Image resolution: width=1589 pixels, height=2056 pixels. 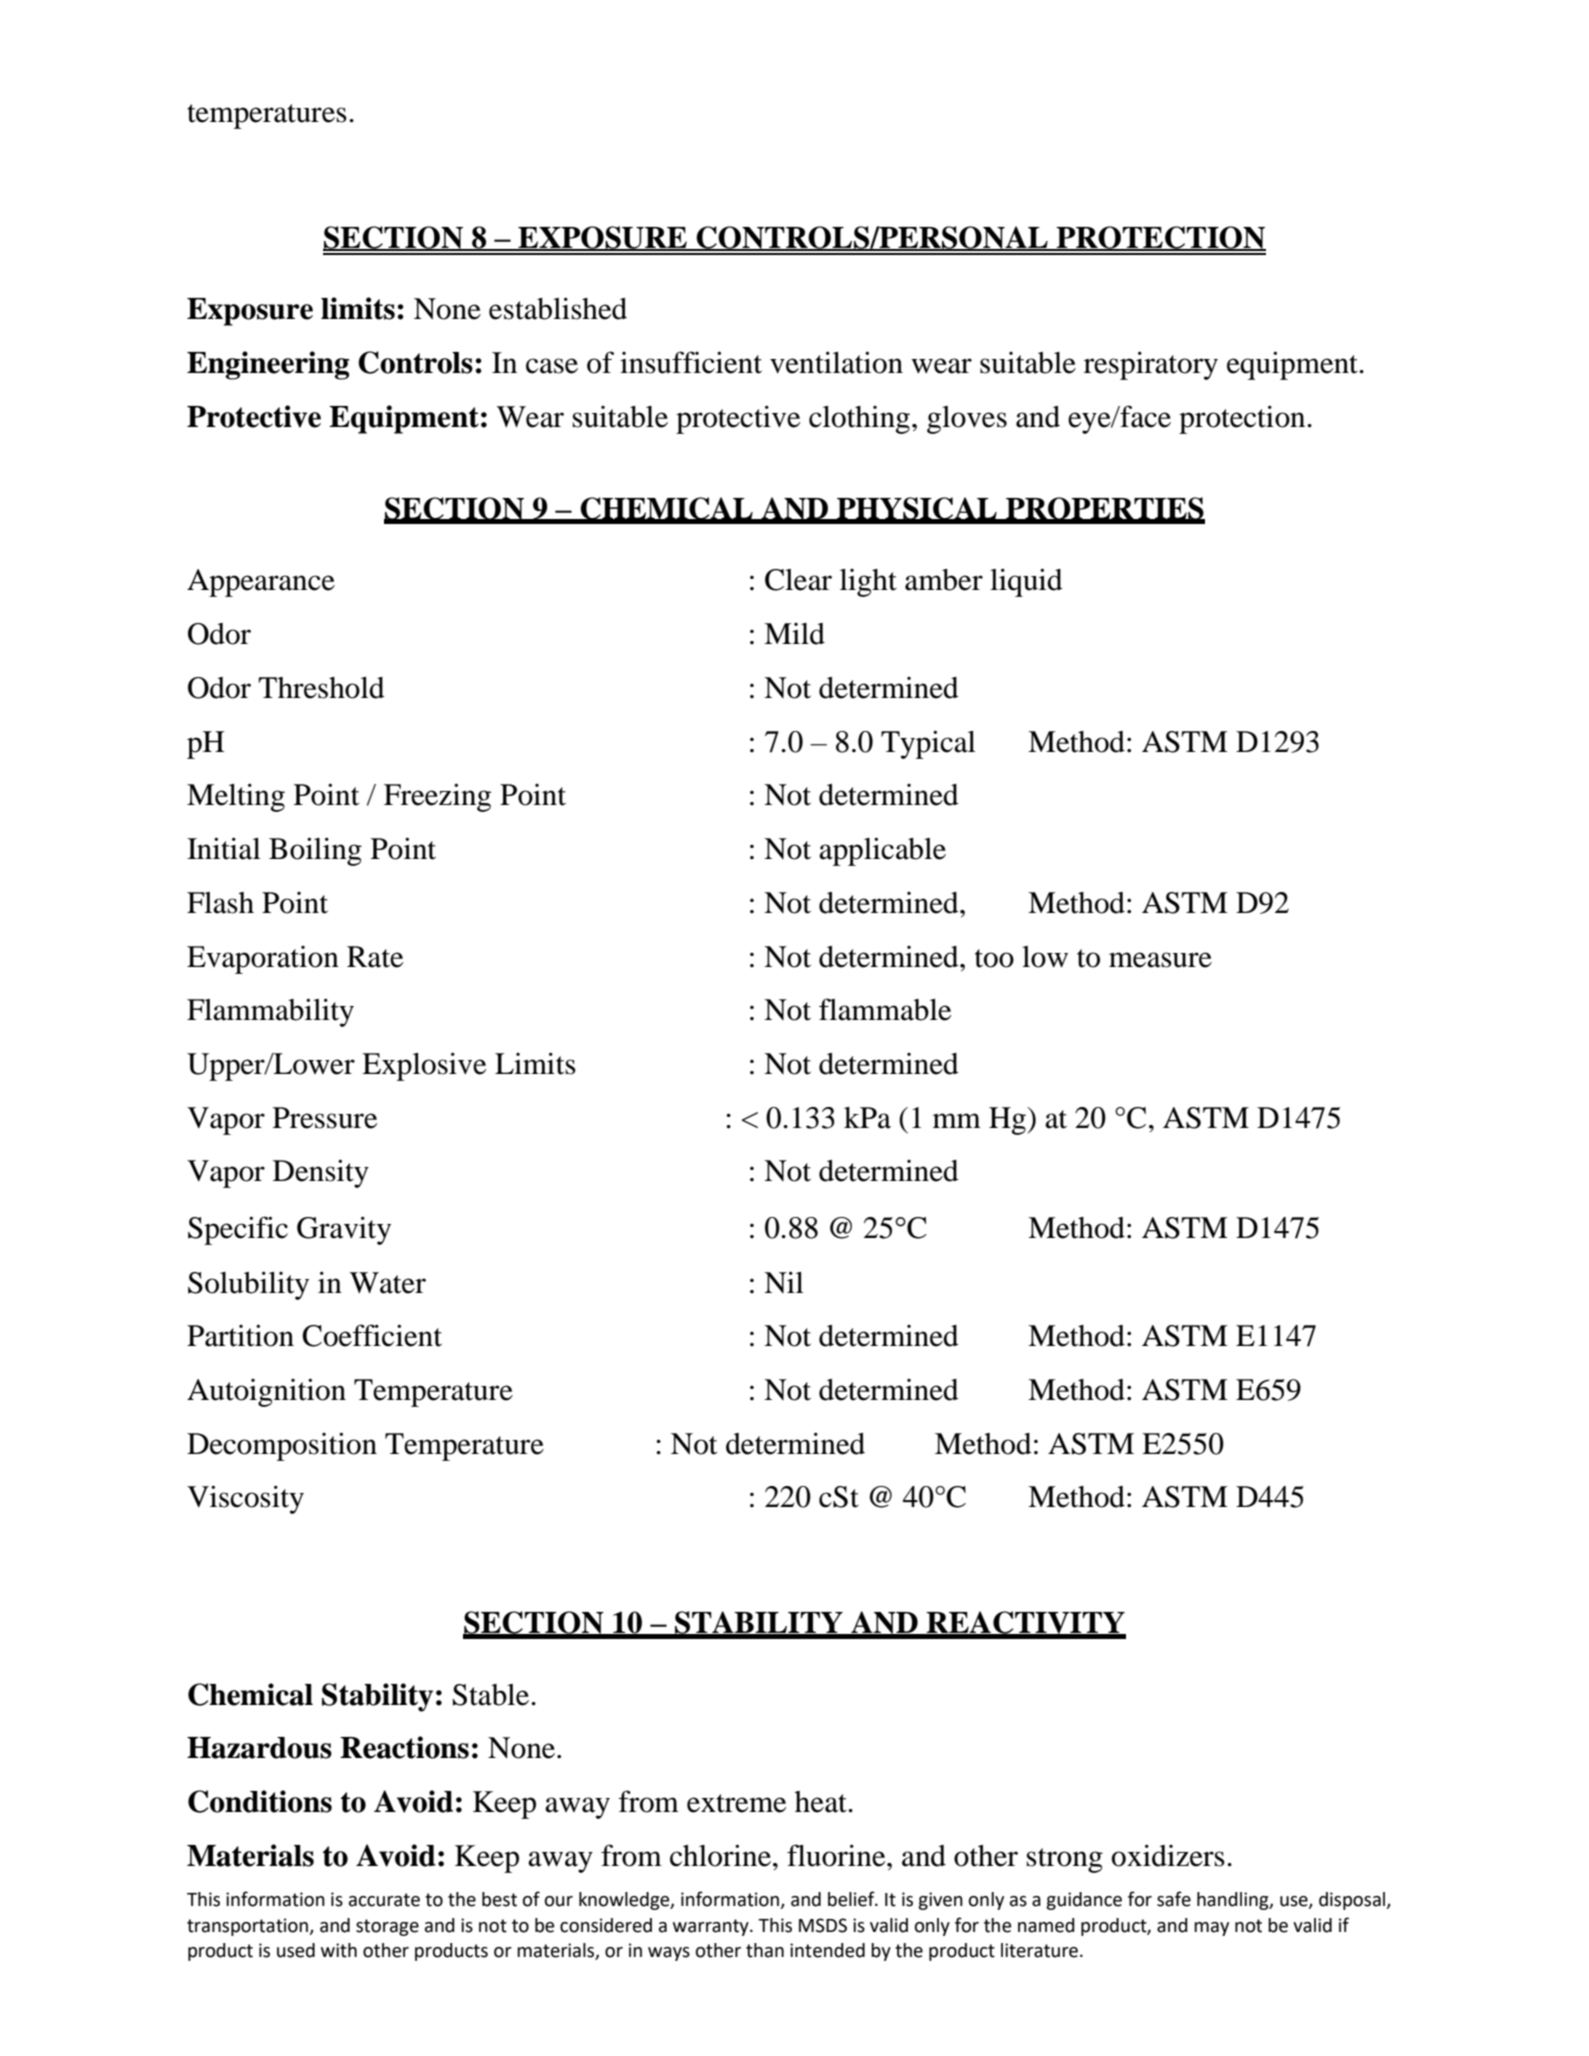 I want to click on MSDS, so click(x=823, y=1925).
